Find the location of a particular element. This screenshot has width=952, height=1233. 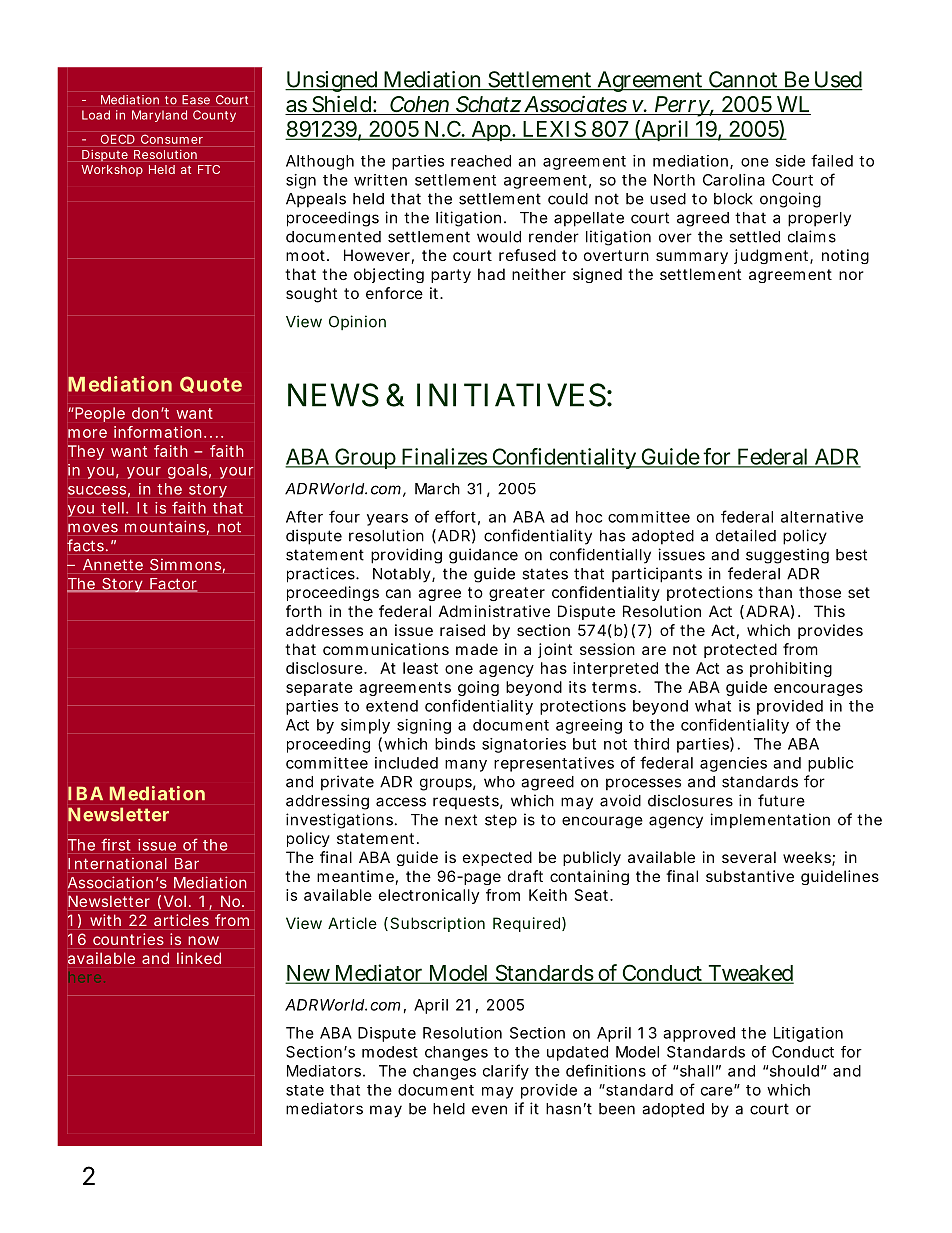

those is located at coordinates (820, 592).
